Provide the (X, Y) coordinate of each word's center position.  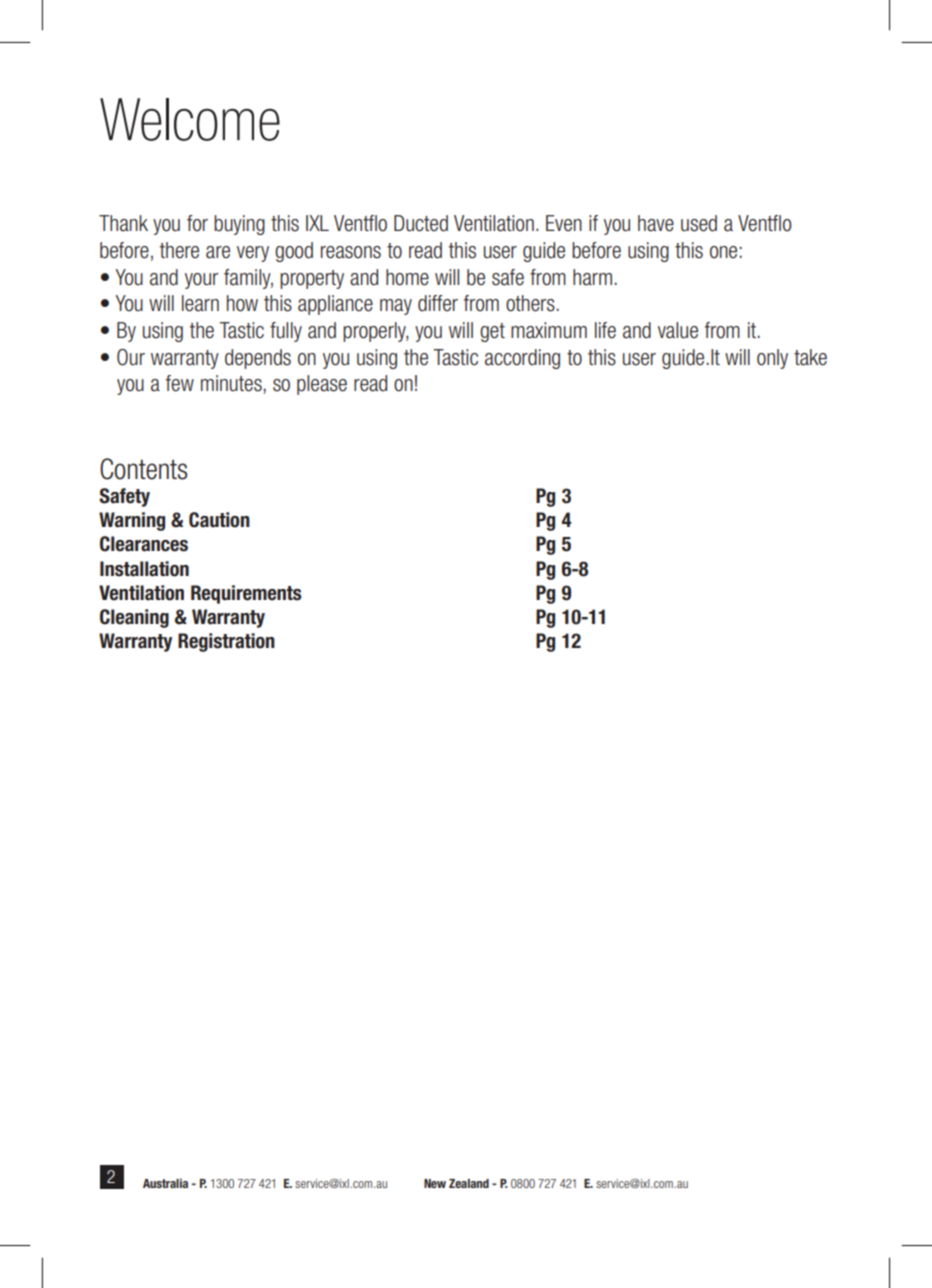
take (810, 357)
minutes (232, 384)
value (678, 330)
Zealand (469, 1183)
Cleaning (134, 618)
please (322, 385)
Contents (143, 469)
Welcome (190, 119)
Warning (132, 521)
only (772, 359)
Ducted (421, 223)
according (522, 359)
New (435, 1183)
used (699, 223)
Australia (165, 1183)
